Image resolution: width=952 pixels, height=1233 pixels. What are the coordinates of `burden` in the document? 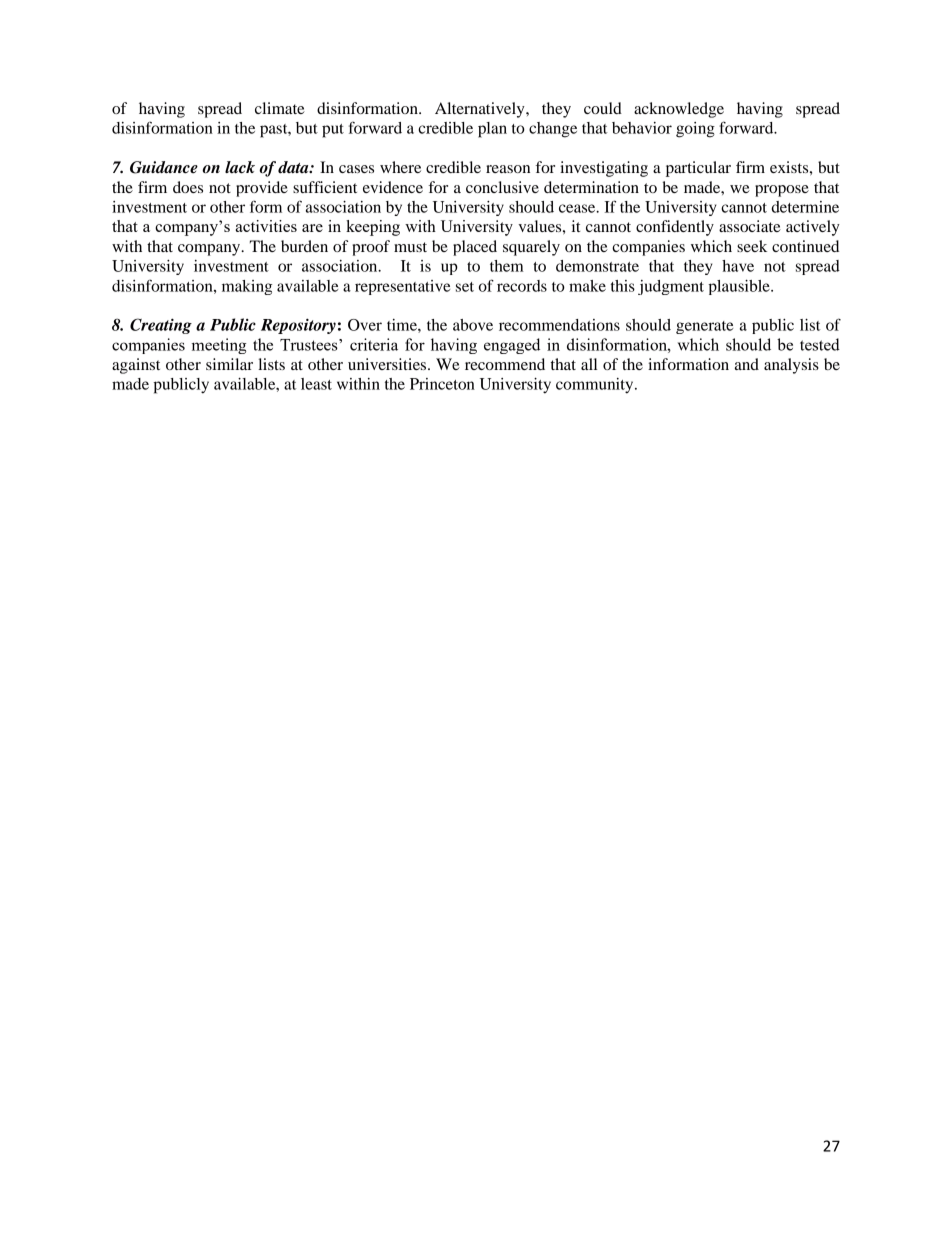 It's located at (304, 246).
